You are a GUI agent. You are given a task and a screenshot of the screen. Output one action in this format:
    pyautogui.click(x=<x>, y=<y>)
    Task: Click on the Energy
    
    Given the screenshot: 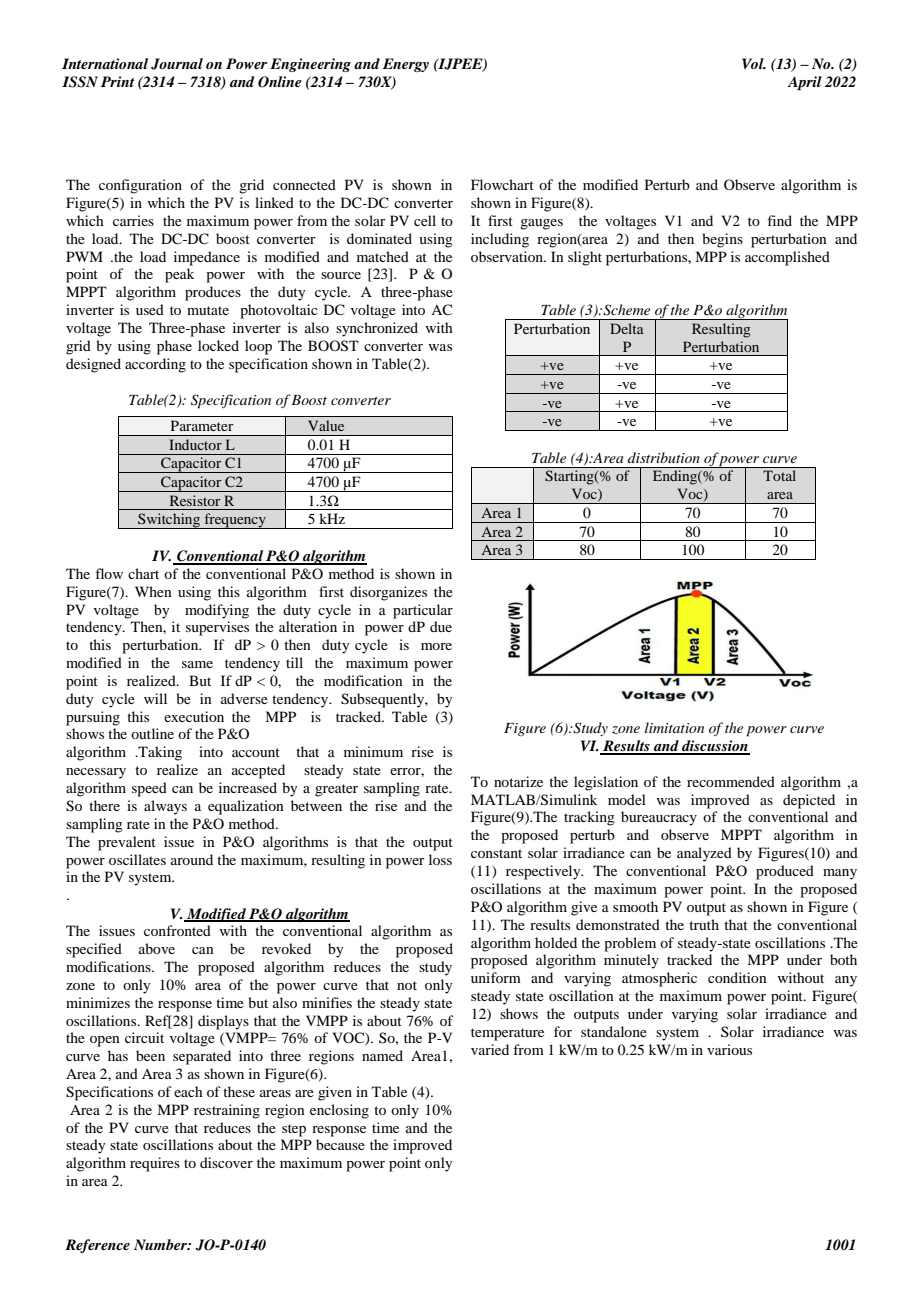 What is the action you would take?
    pyautogui.click(x=406, y=65)
